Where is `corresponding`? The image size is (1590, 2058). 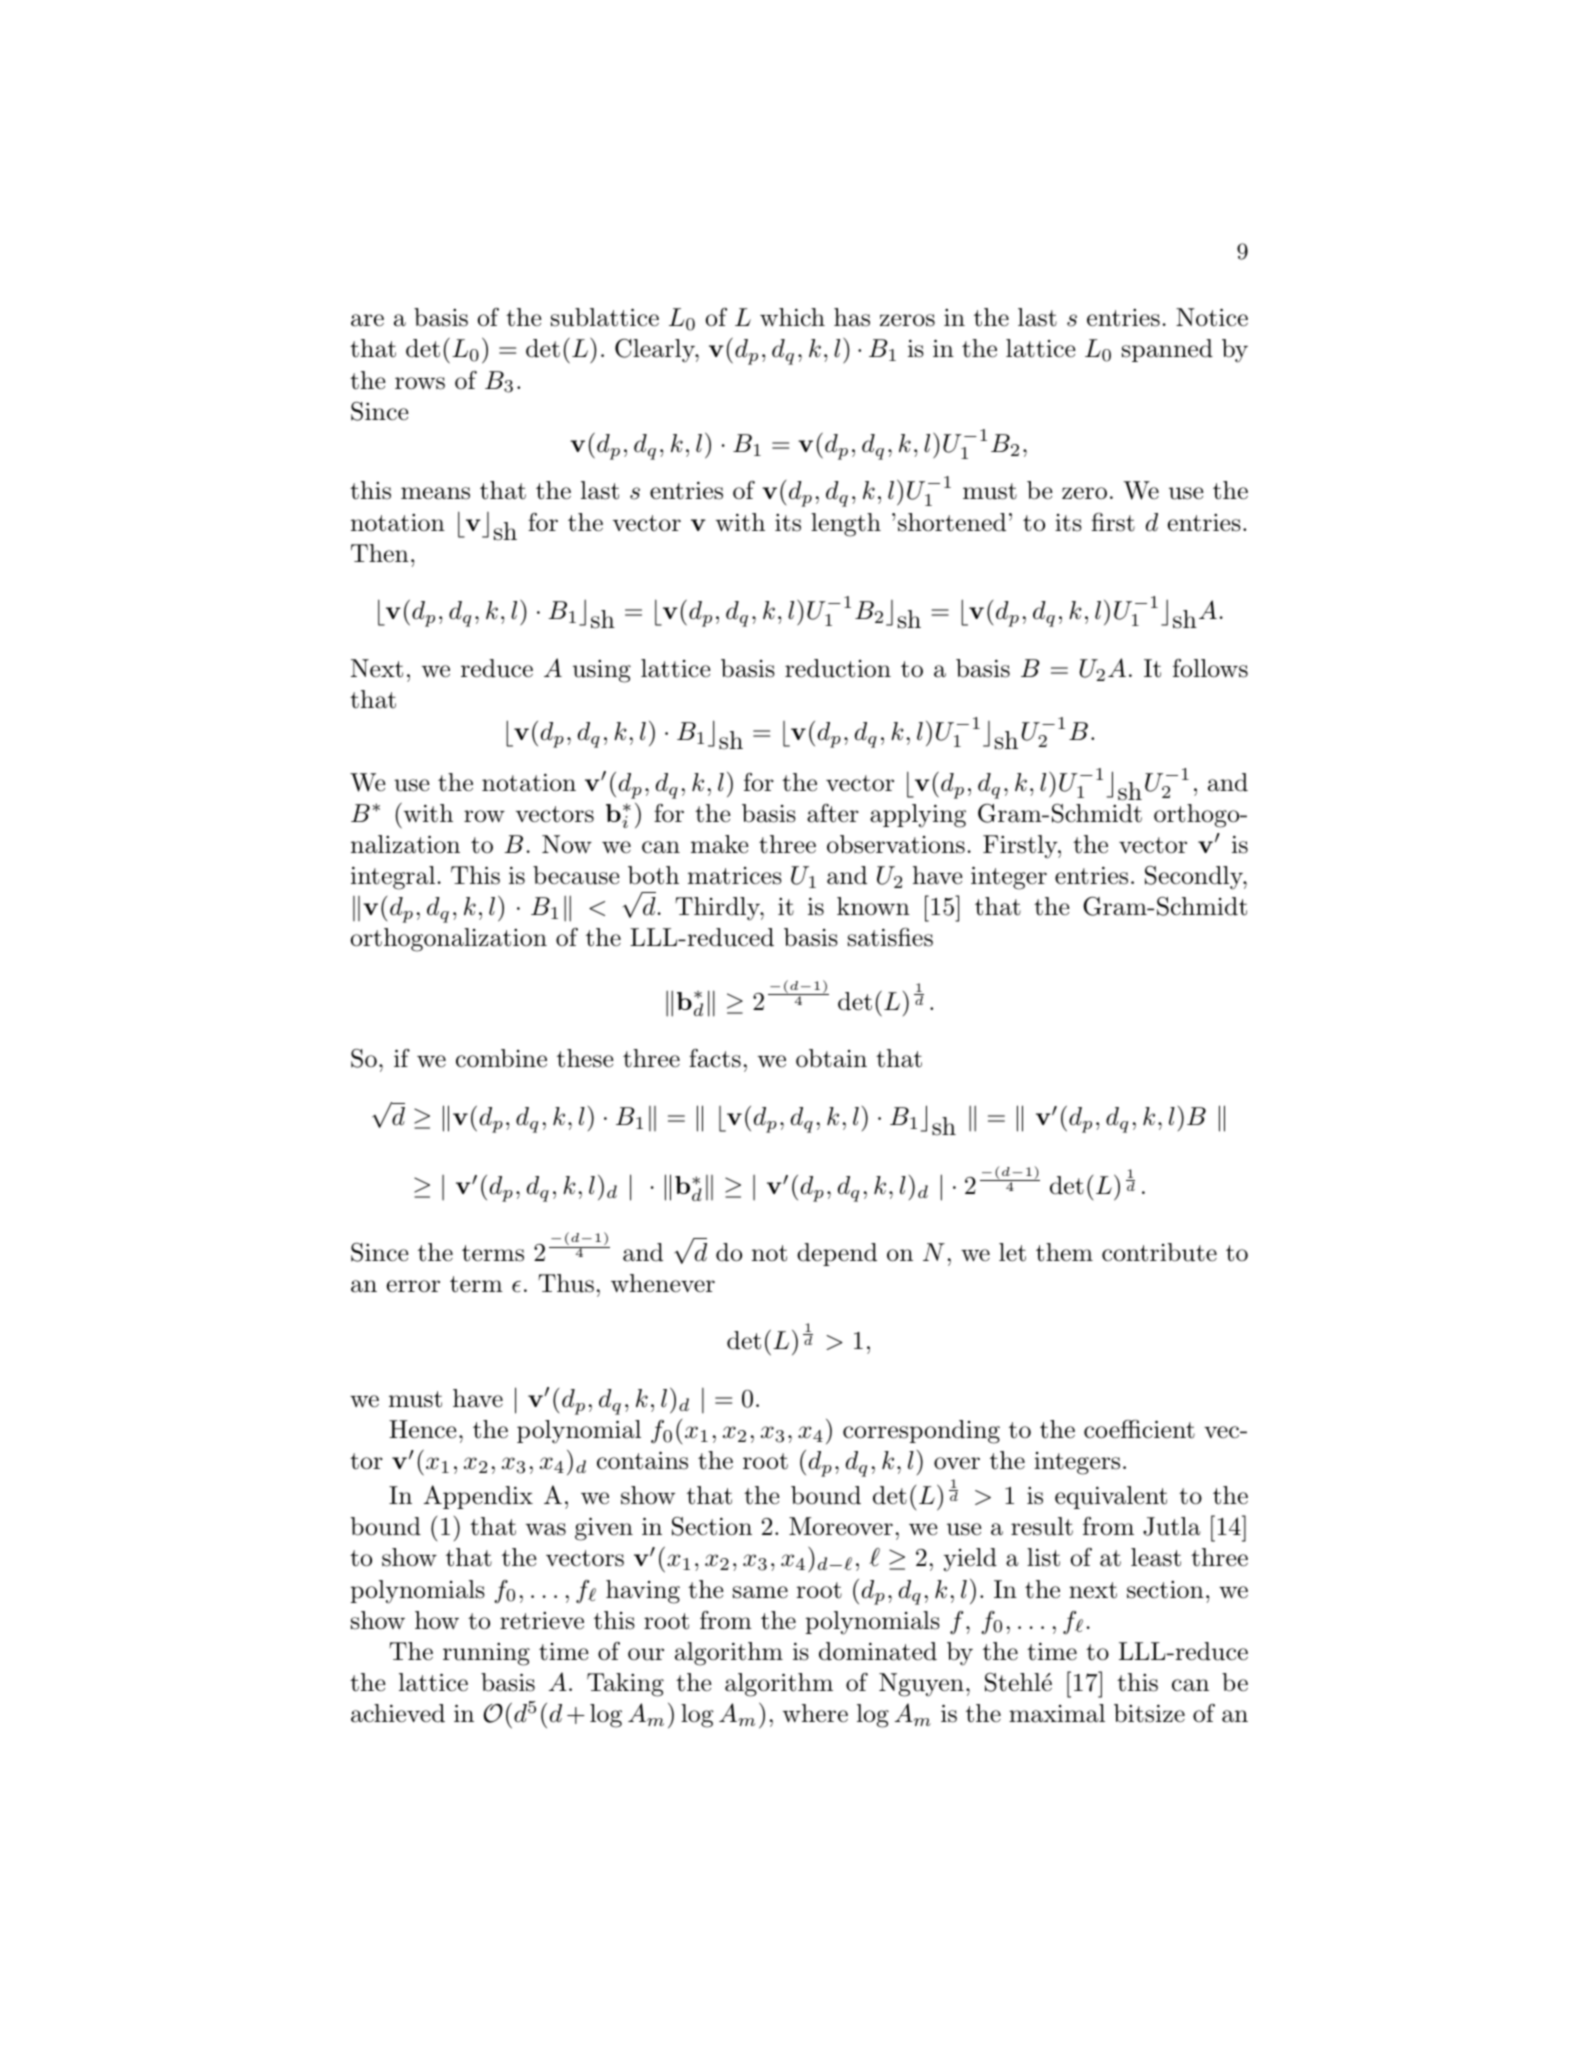
corresponding is located at coordinates (921, 1432).
